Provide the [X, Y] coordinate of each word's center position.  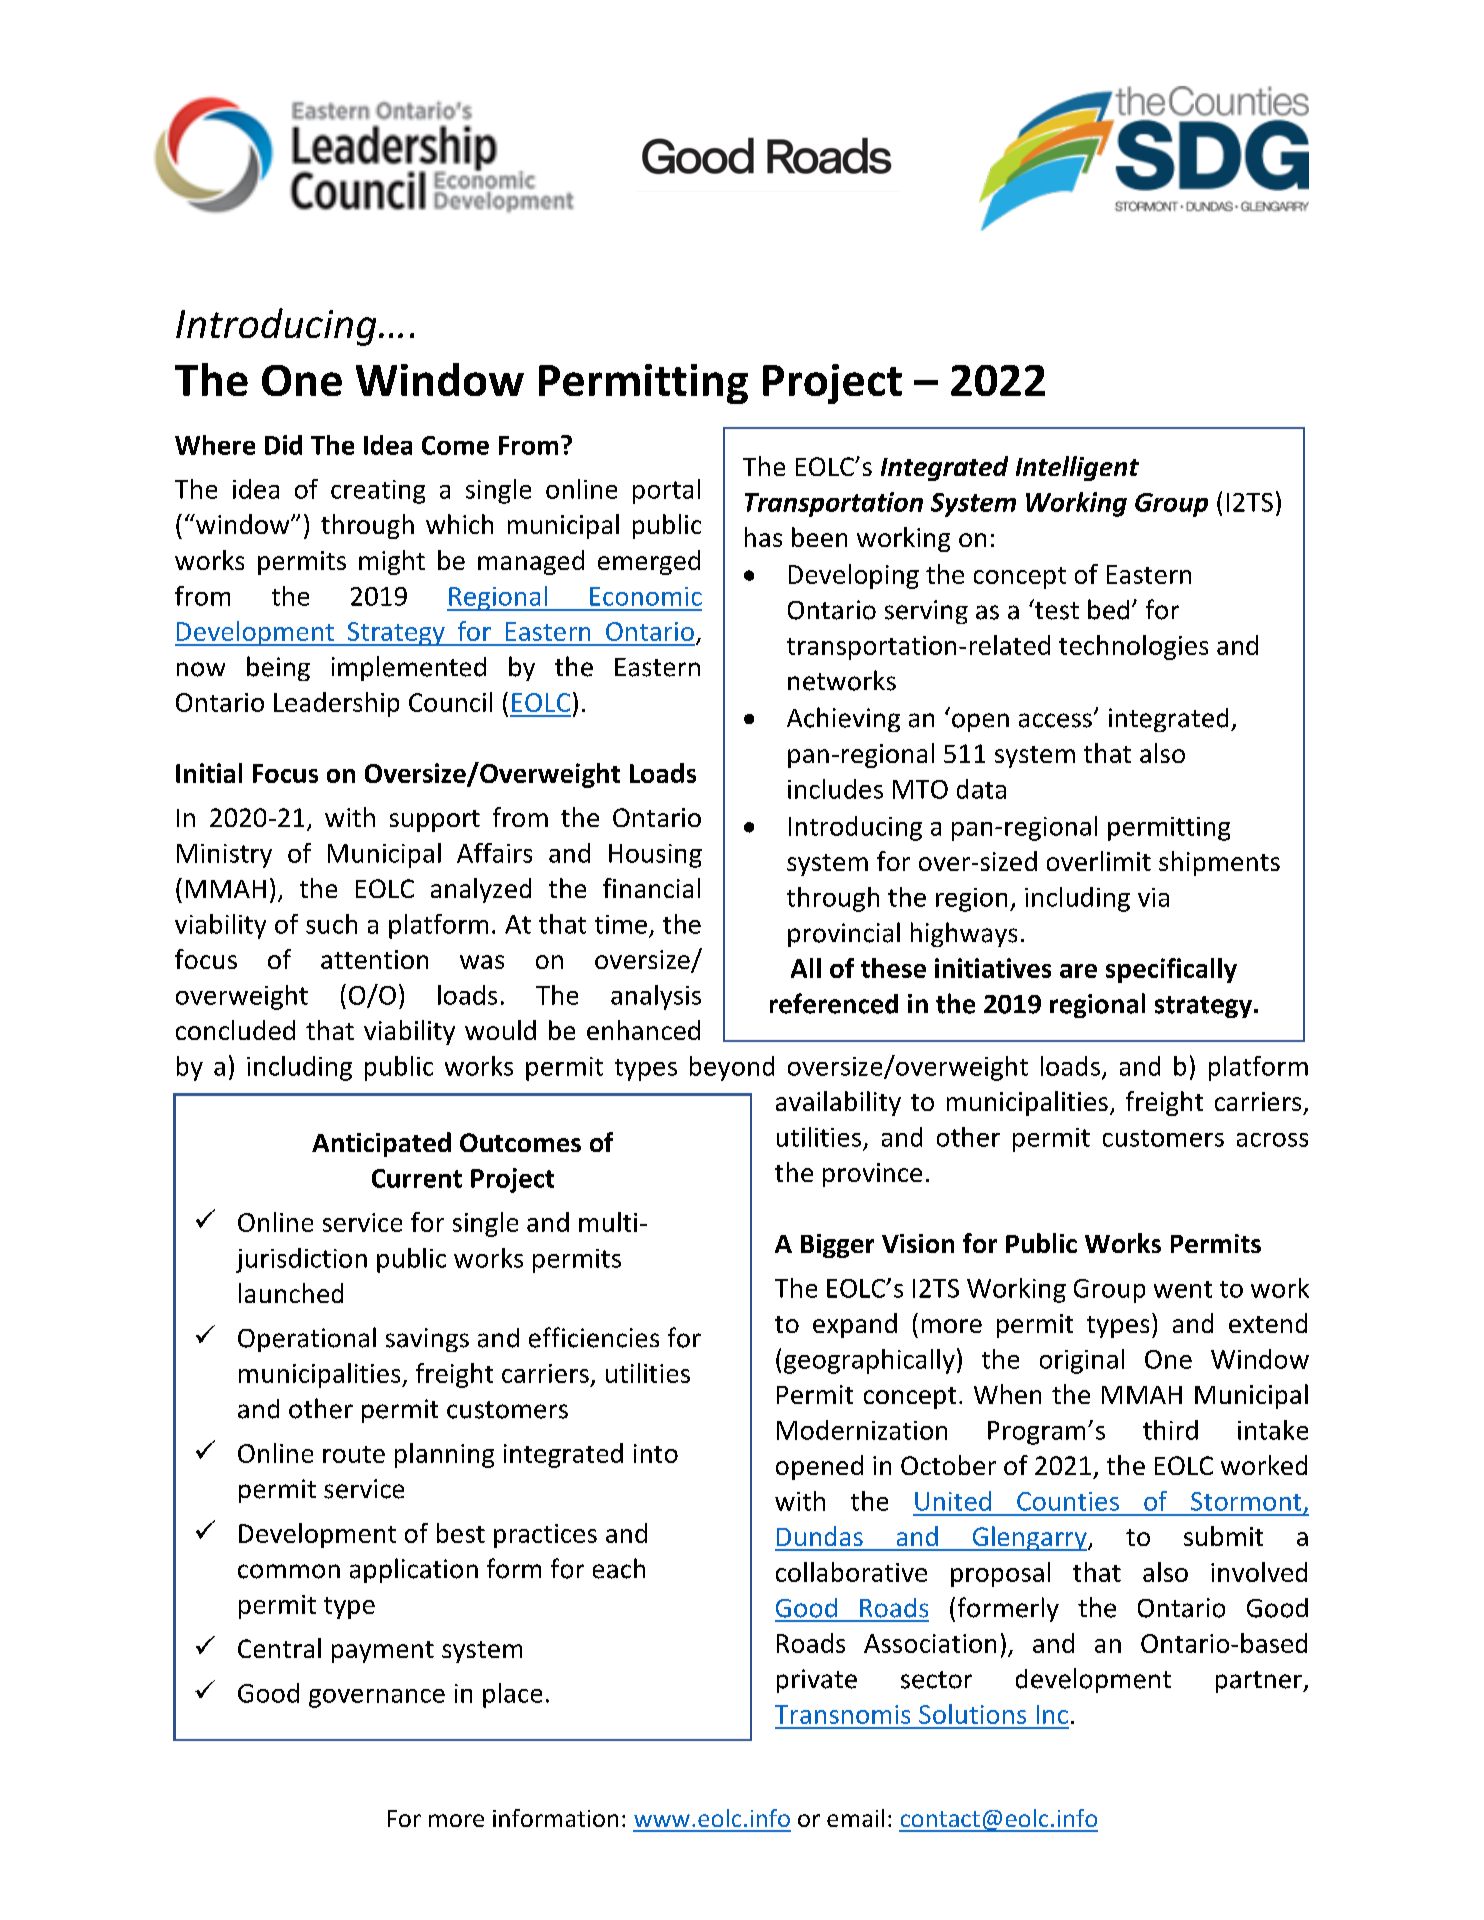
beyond [732, 1068]
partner [1260, 1682]
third [1170, 1430]
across [1272, 1140]
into [656, 1453]
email [855, 1818]
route [354, 1454]
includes [835, 789]
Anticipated [381, 1144]
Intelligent [1077, 468]
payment [383, 1652]
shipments [1219, 863]
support [435, 821]
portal [666, 491]
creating [378, 492]
